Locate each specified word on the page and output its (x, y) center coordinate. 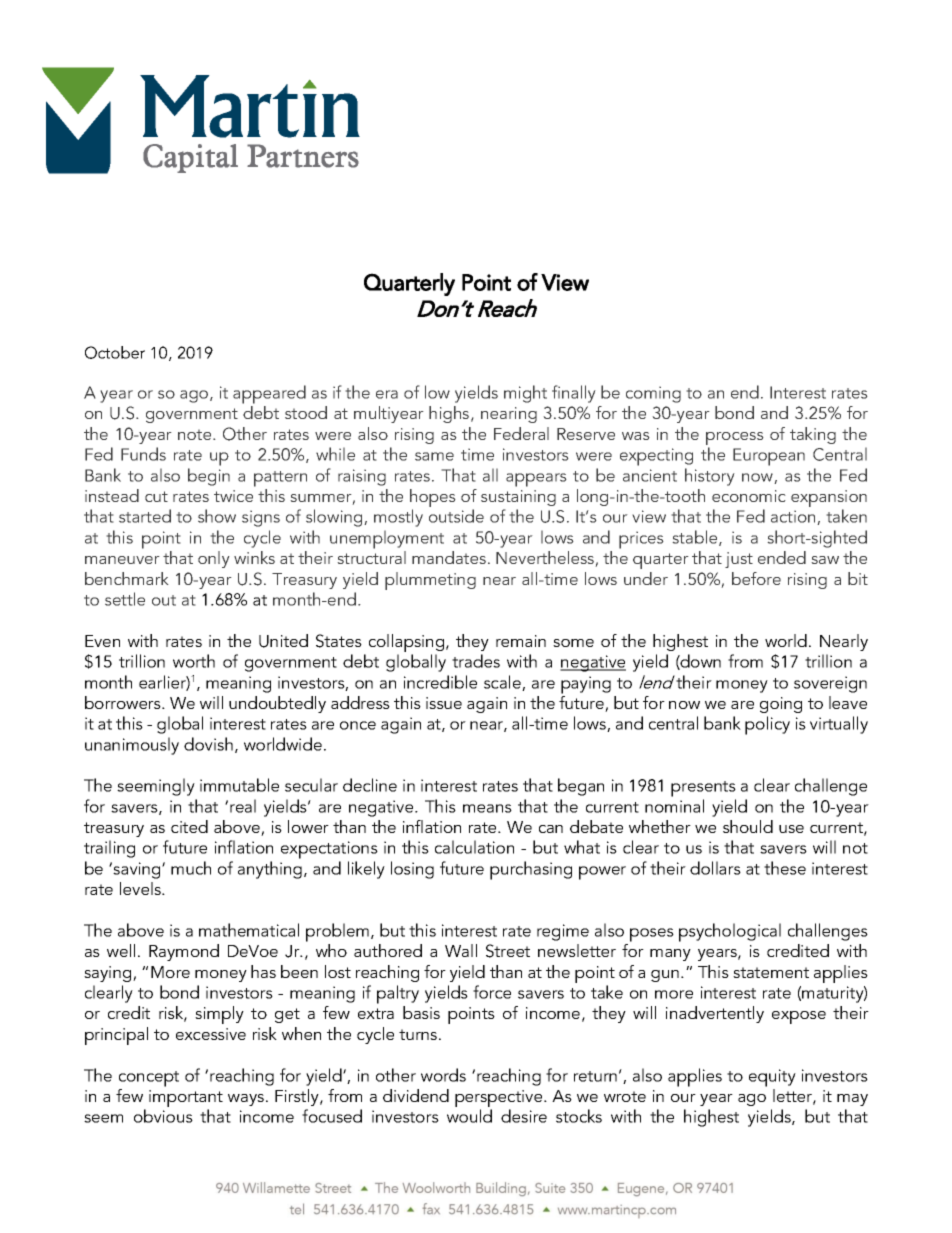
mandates (450, 557)
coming (653, 394)
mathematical (249, 930)
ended (782, 557)
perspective (500, 1100)
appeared (269, 394)
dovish (208, 744)
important (186, 1100)
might (525, 394)
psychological (730, 932)
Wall (461, 950)
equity (772, 1078)
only (214, 559)
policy (767, 725)
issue (444, 703)
